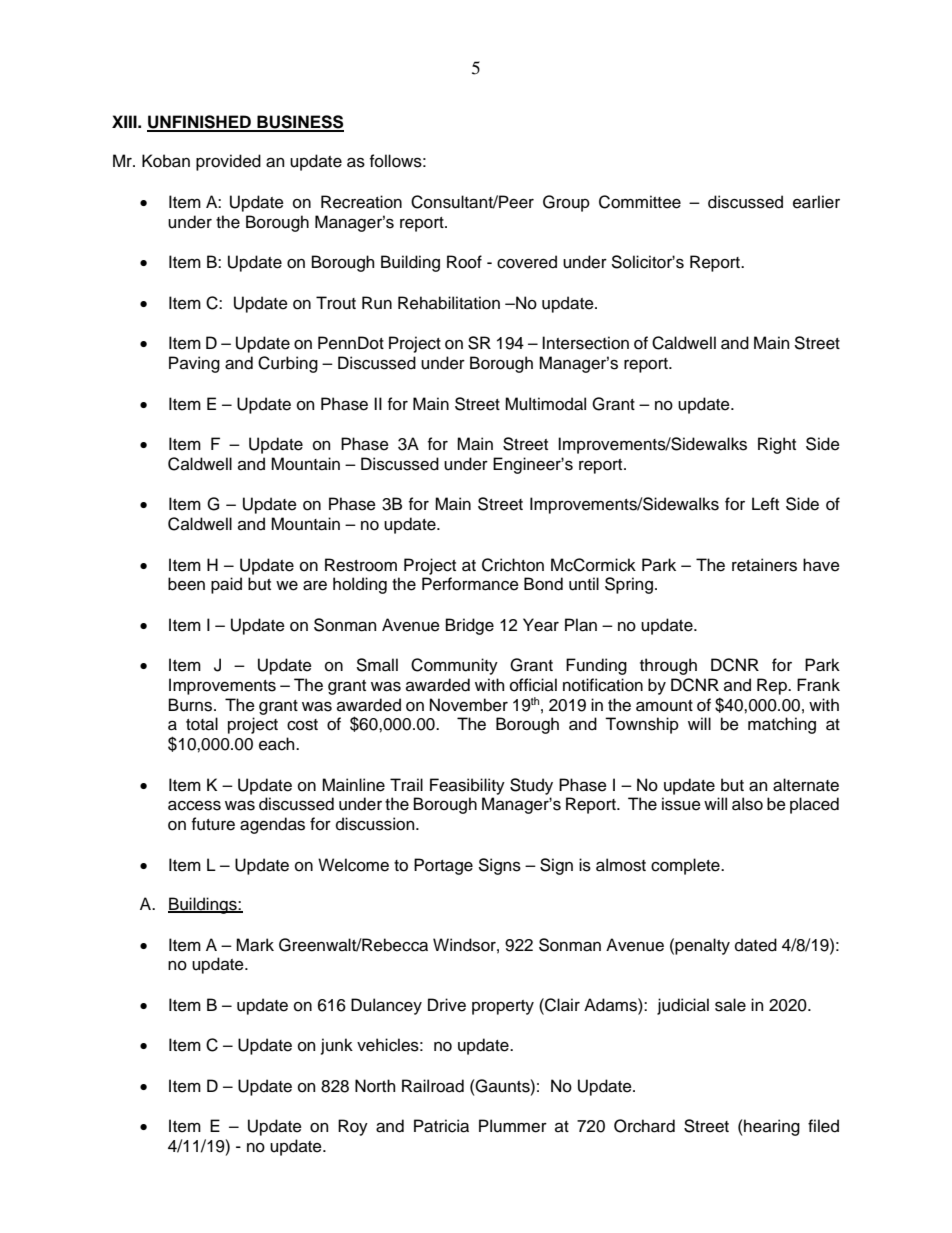  Describe the element at coordinates (470, 626) in the document. I see `Bridge` at that location.
